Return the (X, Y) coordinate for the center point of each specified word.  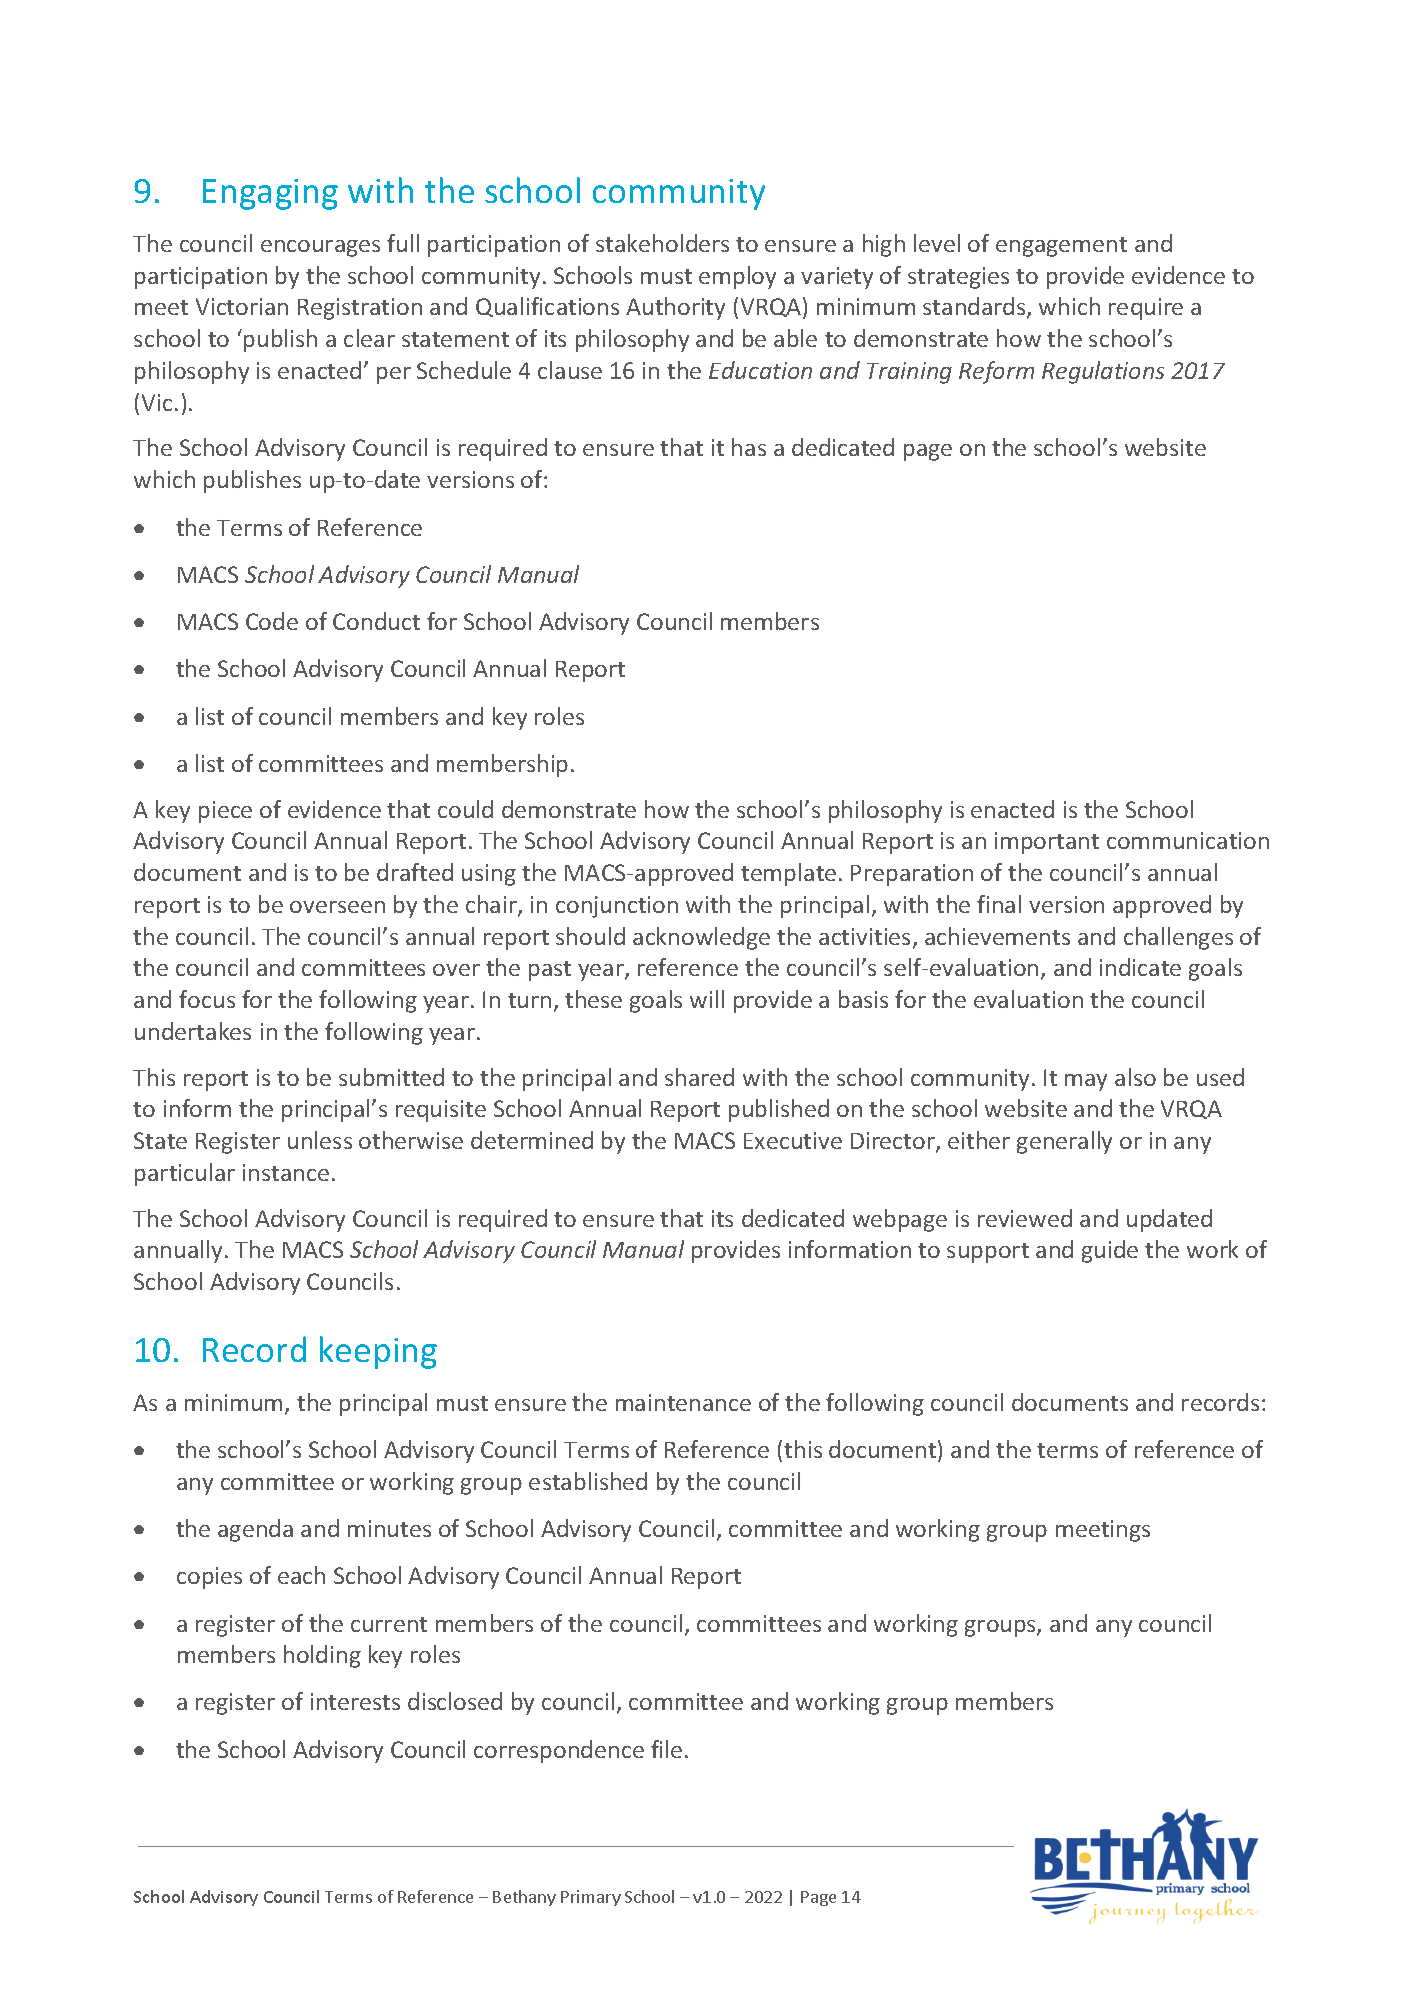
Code (272, 621)
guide (1110, 1251)
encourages (320, 248)
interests (355, 1701)
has (749, 447)
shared (699, 1077)
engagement (1061, 247)
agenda (255, 1530)
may (1086, 1082)
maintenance (683, 1402)
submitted (391, 1077)
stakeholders (662, 243)
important (1047, 843)
